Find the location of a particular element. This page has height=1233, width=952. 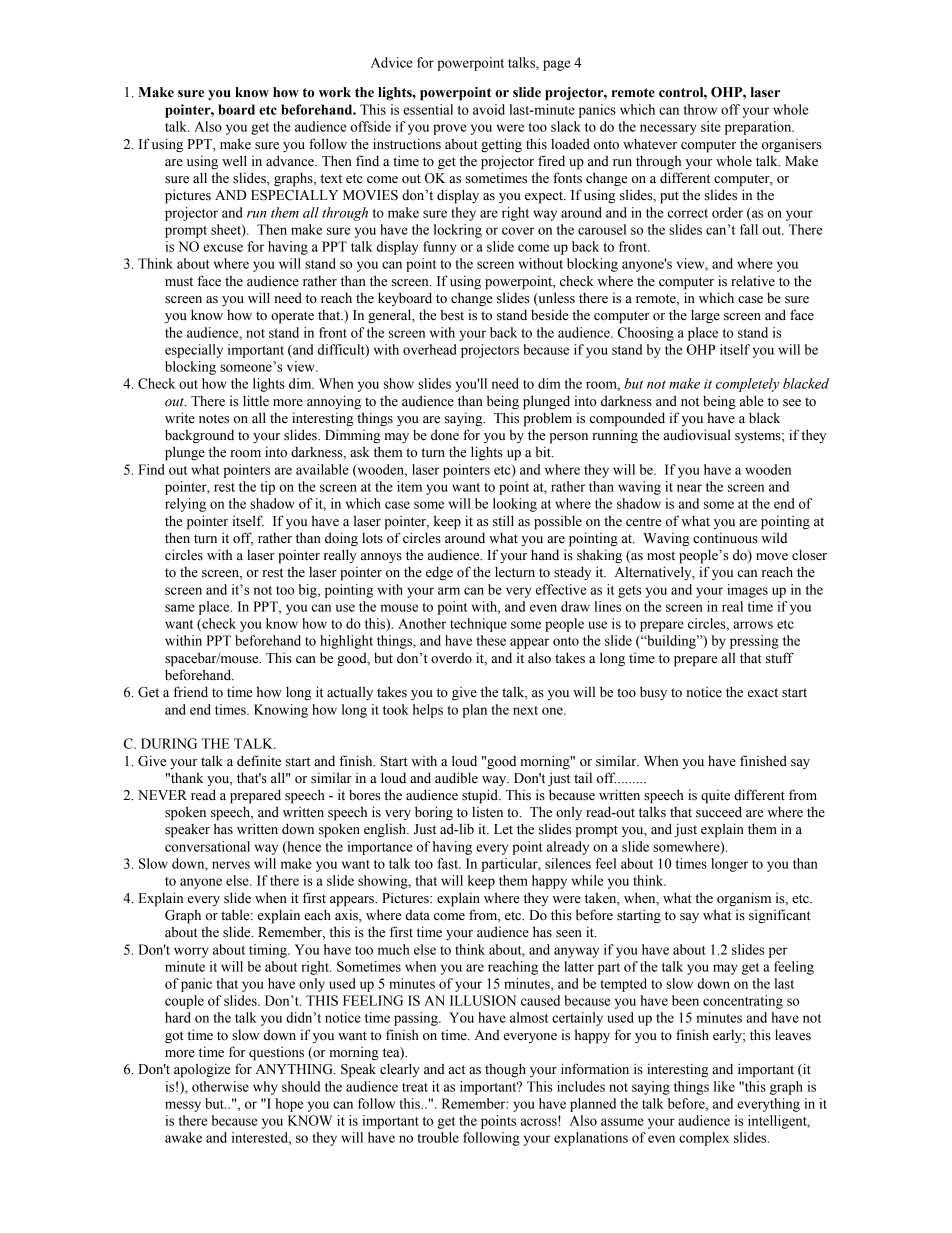

well is located at coordinates (234, 160).
